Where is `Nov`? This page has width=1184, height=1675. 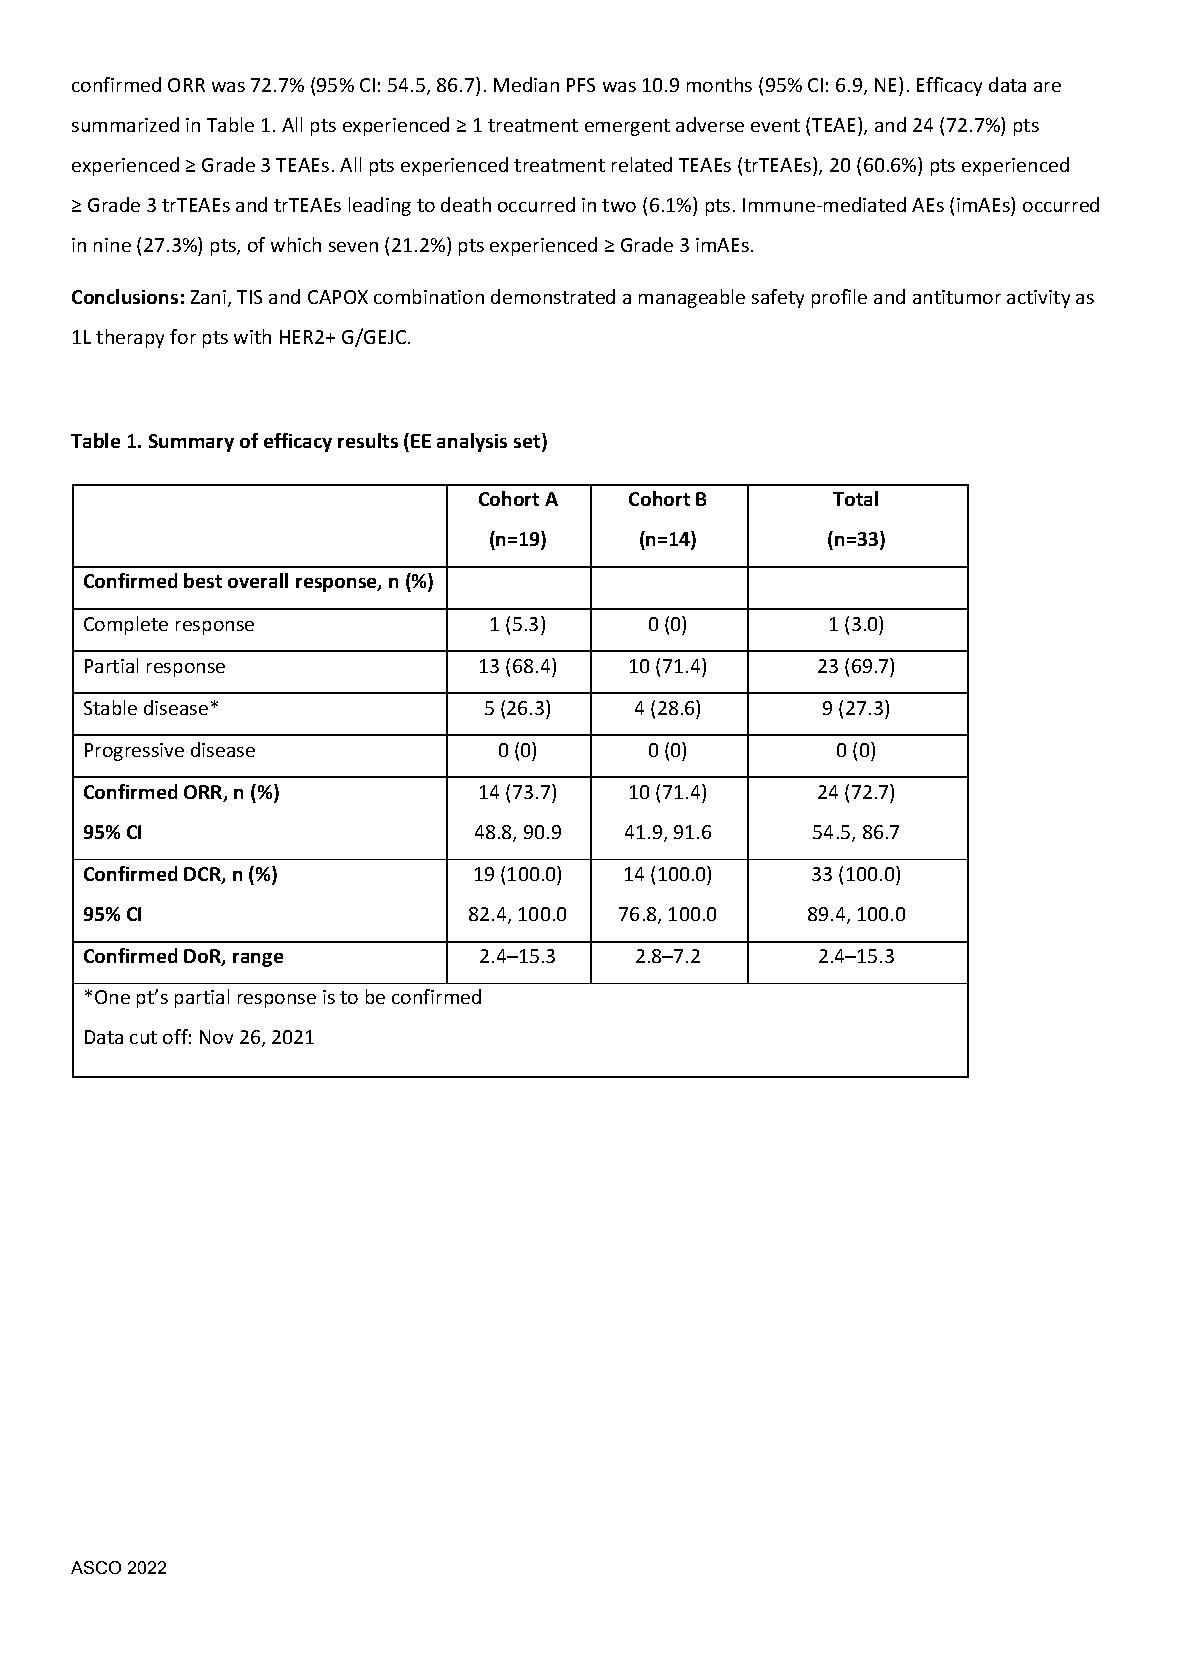 Nov is located at coordinates (216, 1037).
